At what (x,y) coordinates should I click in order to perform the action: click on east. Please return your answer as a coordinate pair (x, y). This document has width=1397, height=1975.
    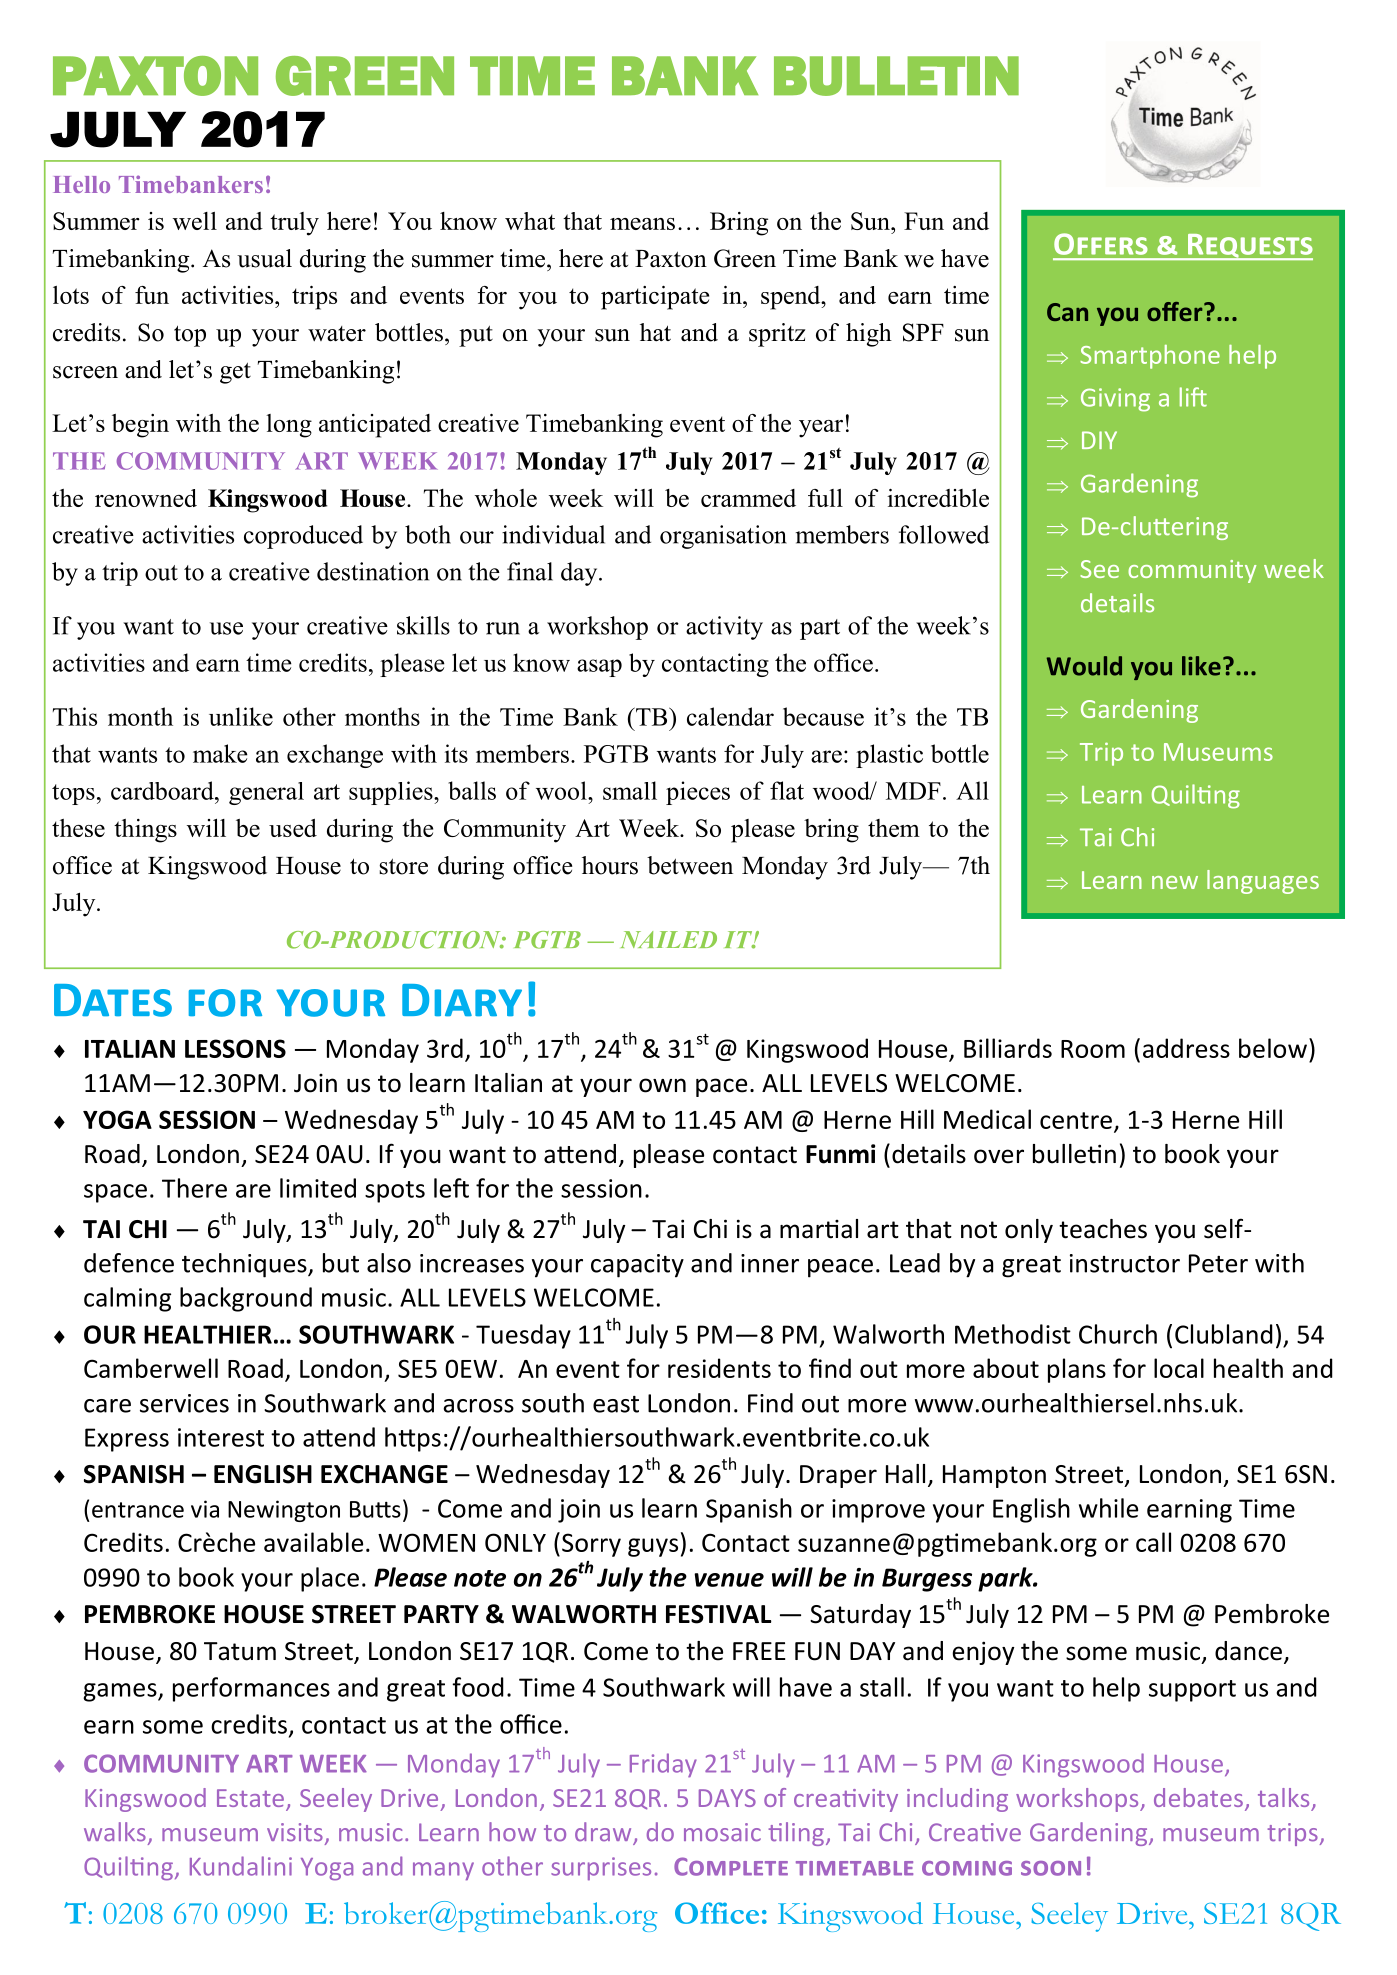
    Looking at the image, I should click on (616, 1404).
